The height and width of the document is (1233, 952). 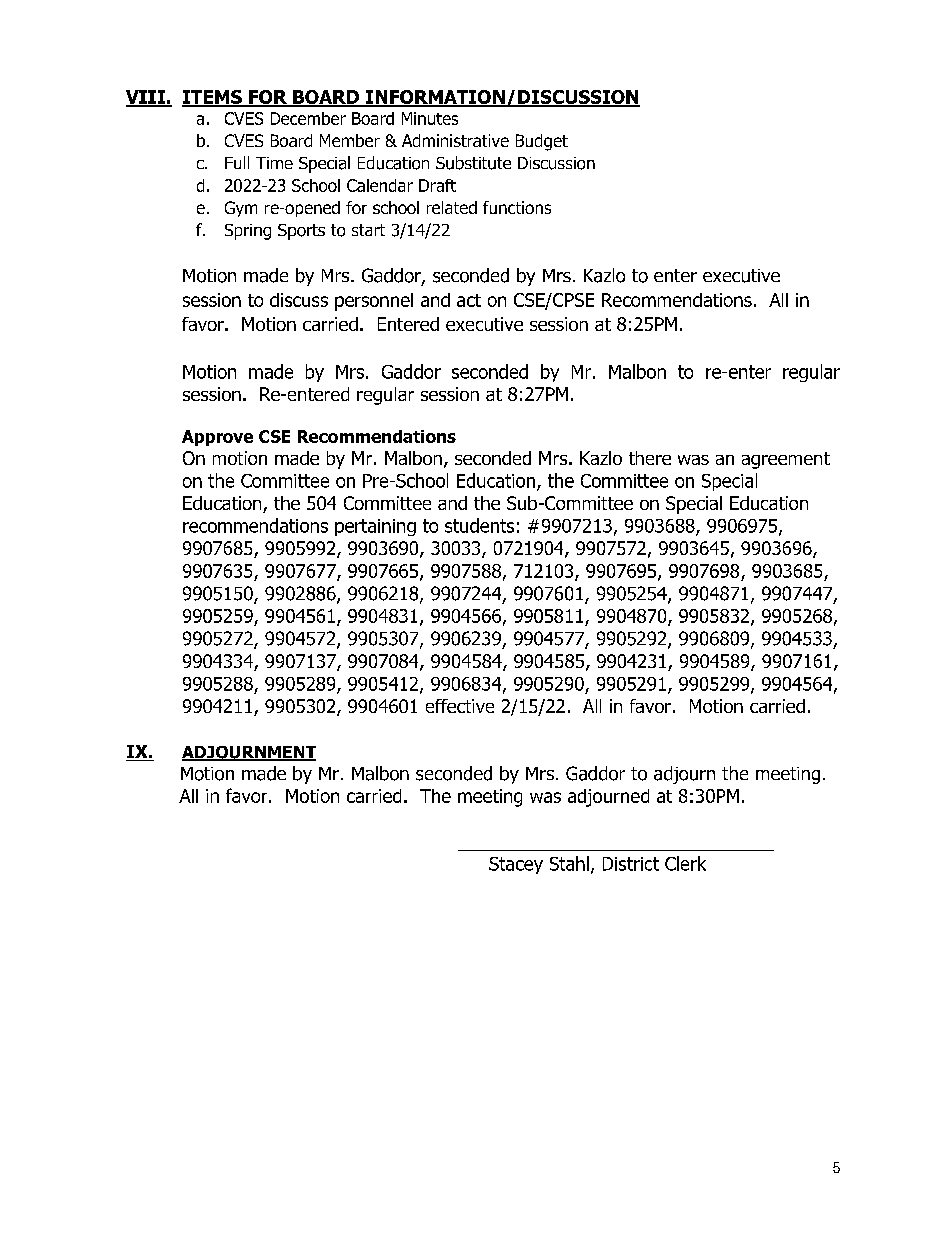 What do you see at coordinates (455, 140) in the document?
I see `Administrative` at bounding box center [455, 140].
